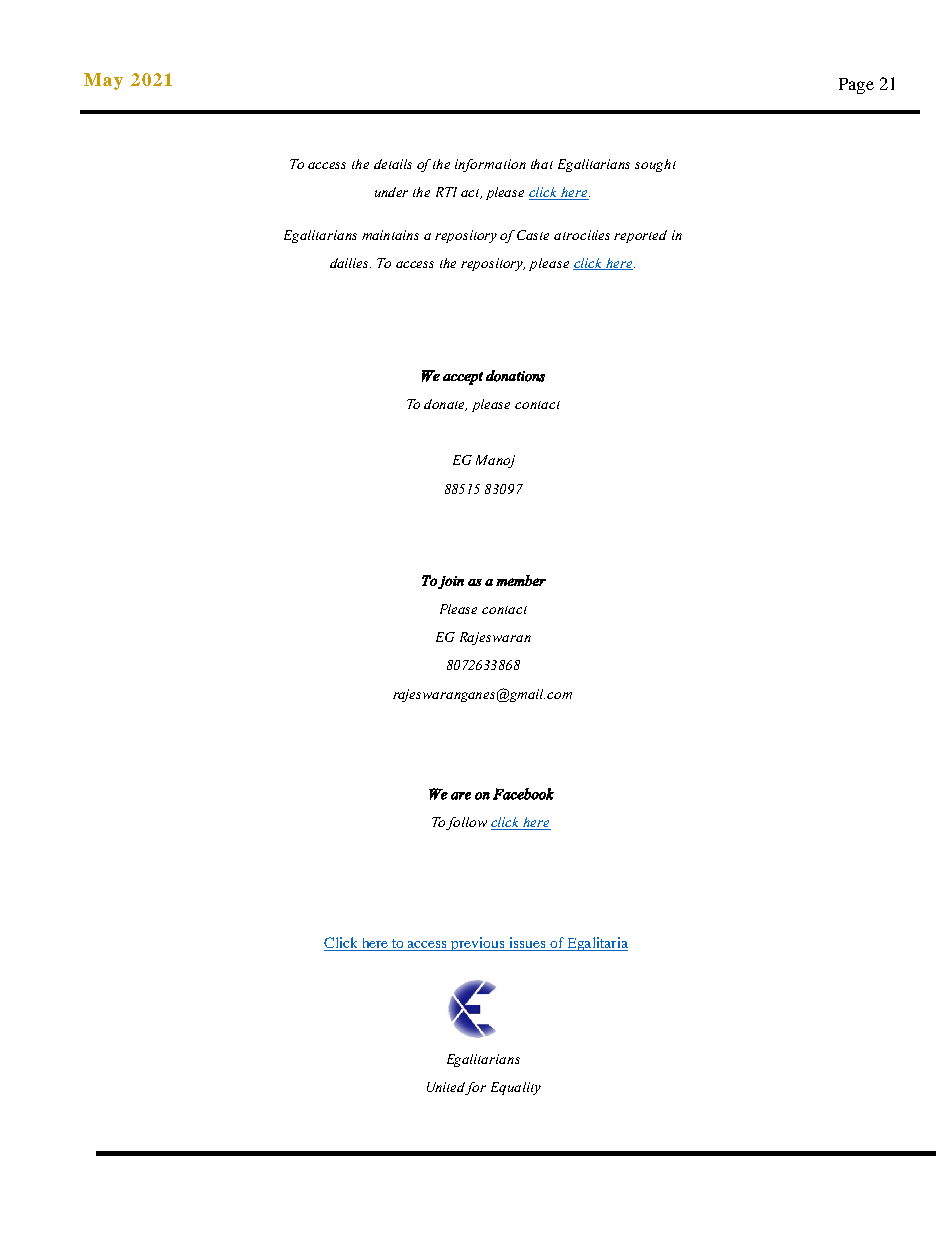 This screenshot has width=952, height=1233. I want to click on member, so click(521, 580).
